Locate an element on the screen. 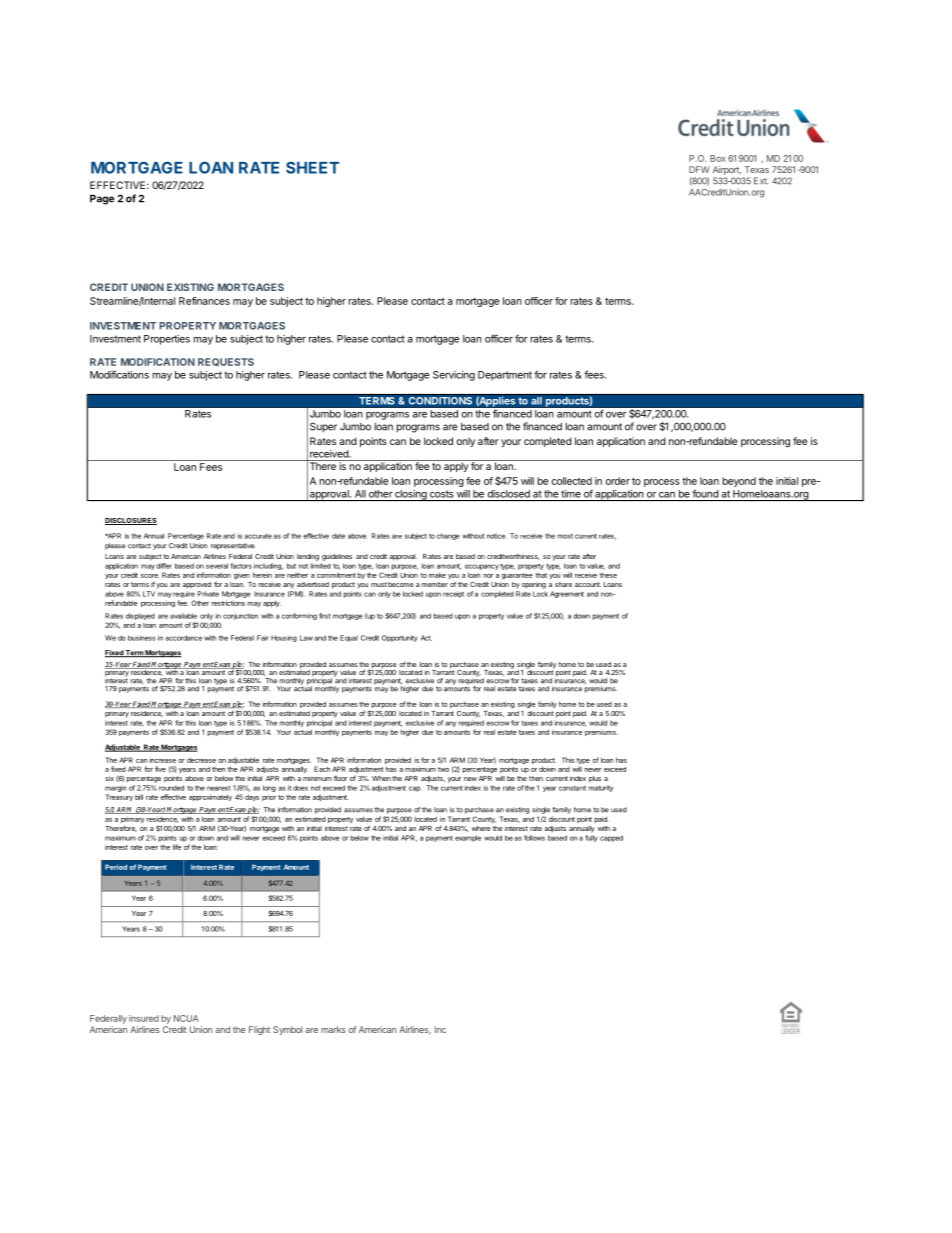 The width and height of the screenshot is (952, 1233). insured is located at coordinates (144, 1018).
